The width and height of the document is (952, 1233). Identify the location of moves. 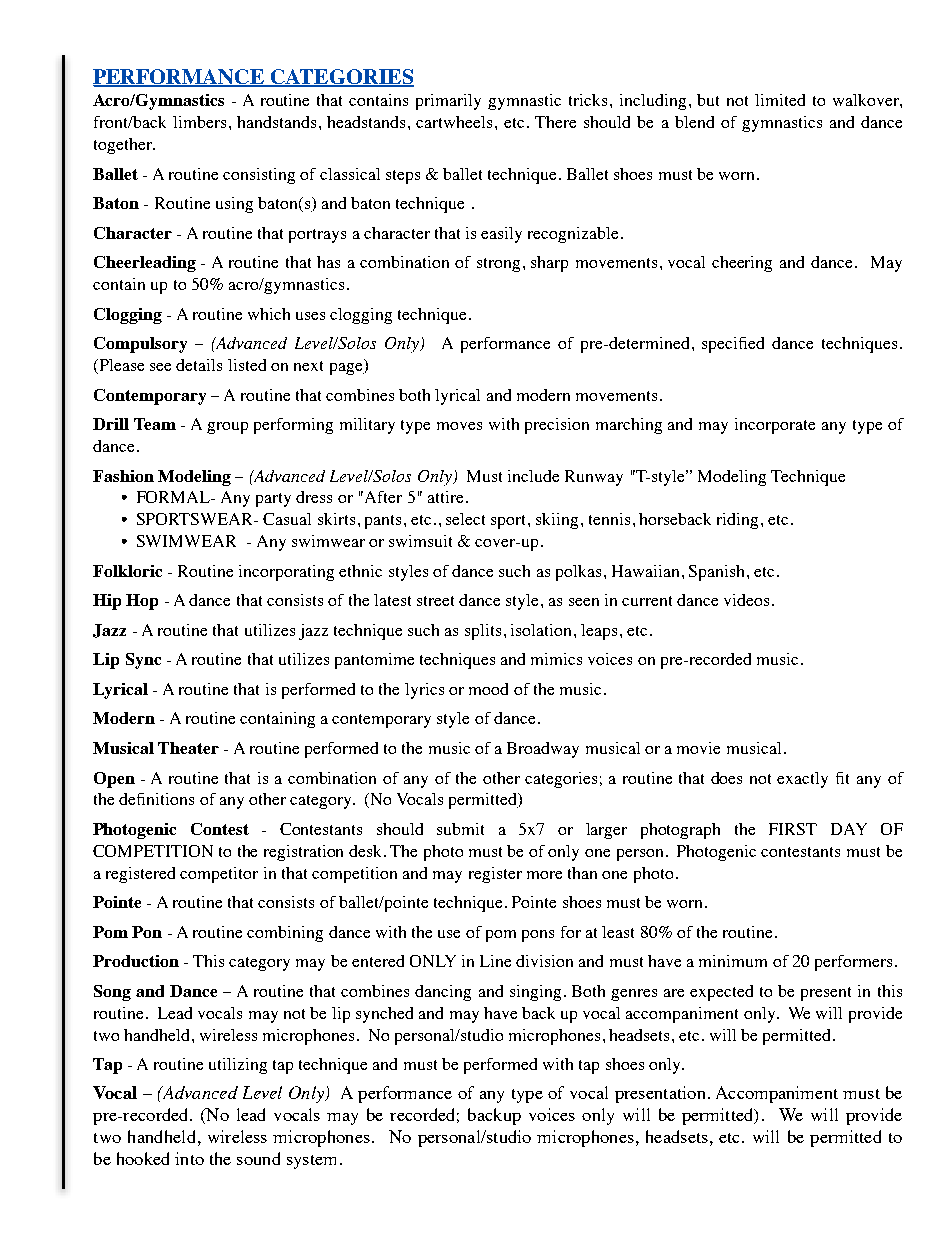
(459, 426).
